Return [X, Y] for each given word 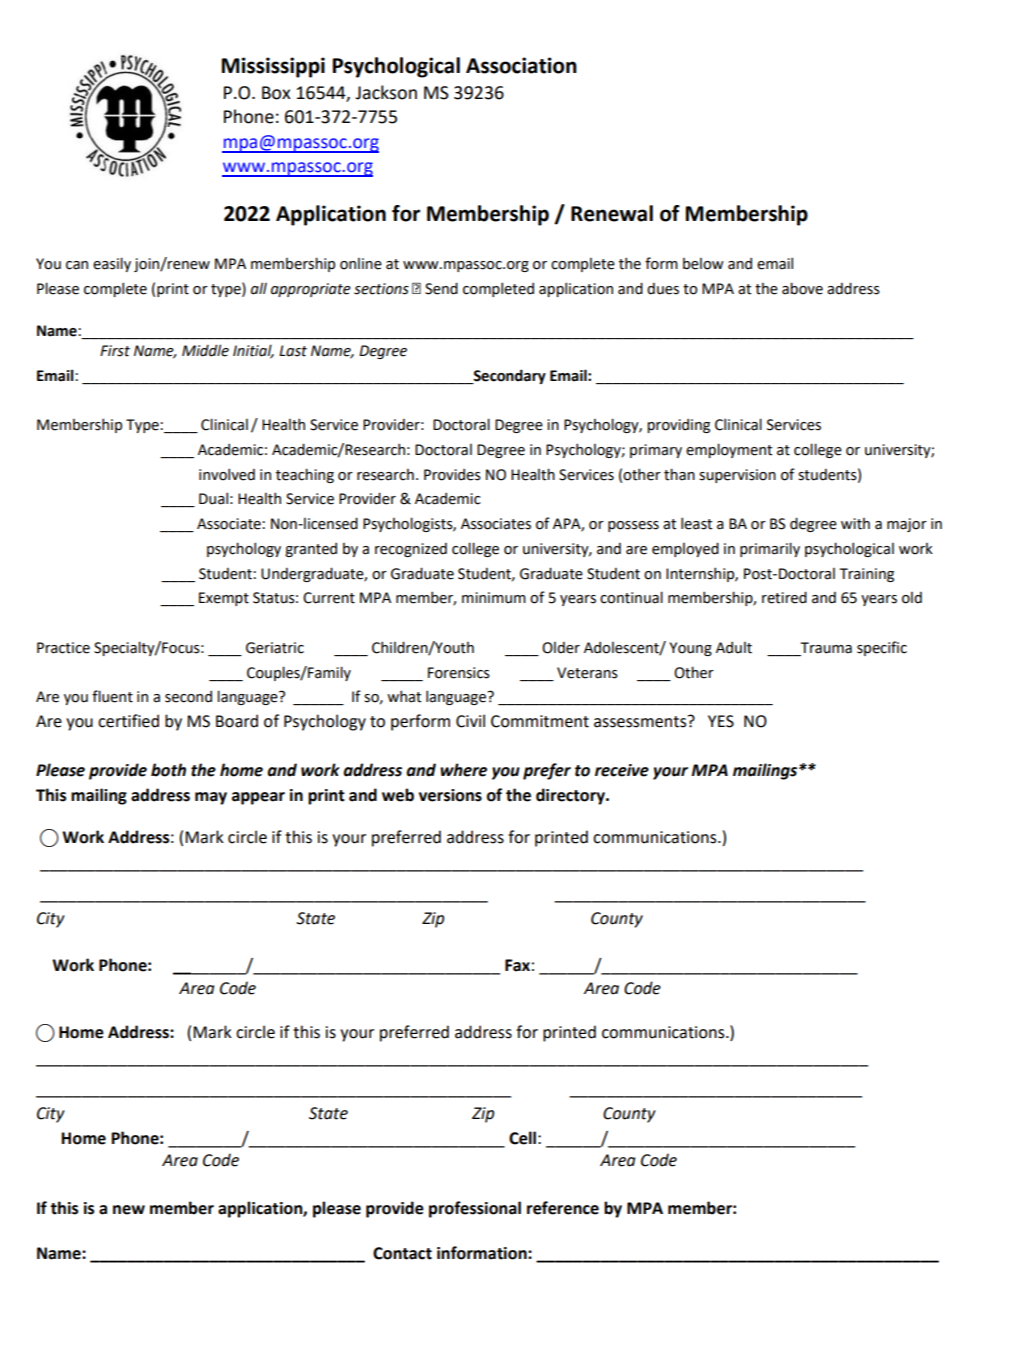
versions [450, 795]
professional [475, 1209]
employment [729, 450]
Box [276, 93]
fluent [112, 696]
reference [563, 1208]
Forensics [459, 673]
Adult [734, 648]
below [703, 264]
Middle [205, 350]
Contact [402, 1253]
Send [441, 288]
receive [622, 770]
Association [521, 65]
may [211, 798]
